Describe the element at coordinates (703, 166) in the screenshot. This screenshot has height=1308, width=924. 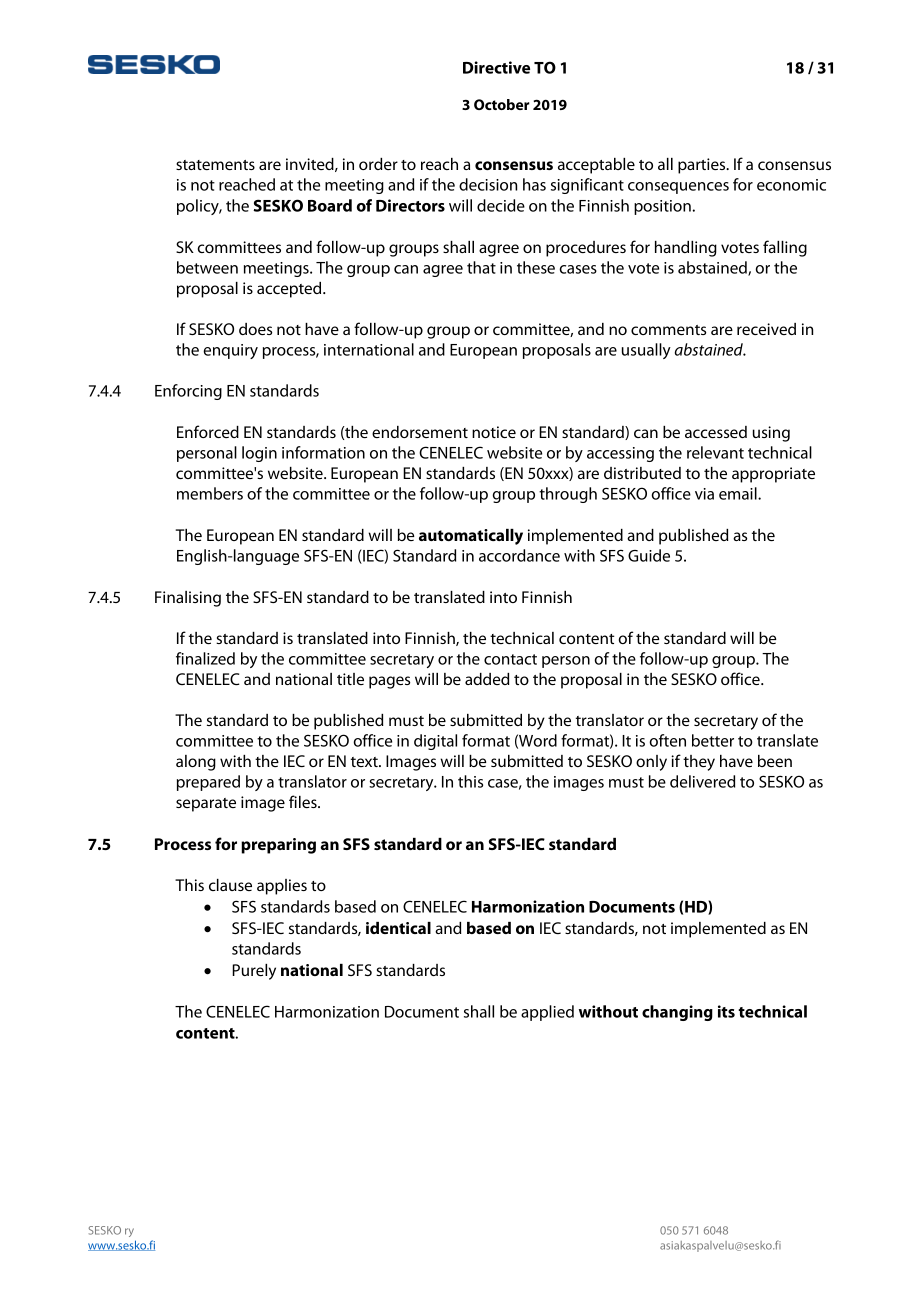
I see `parties` at that location.
